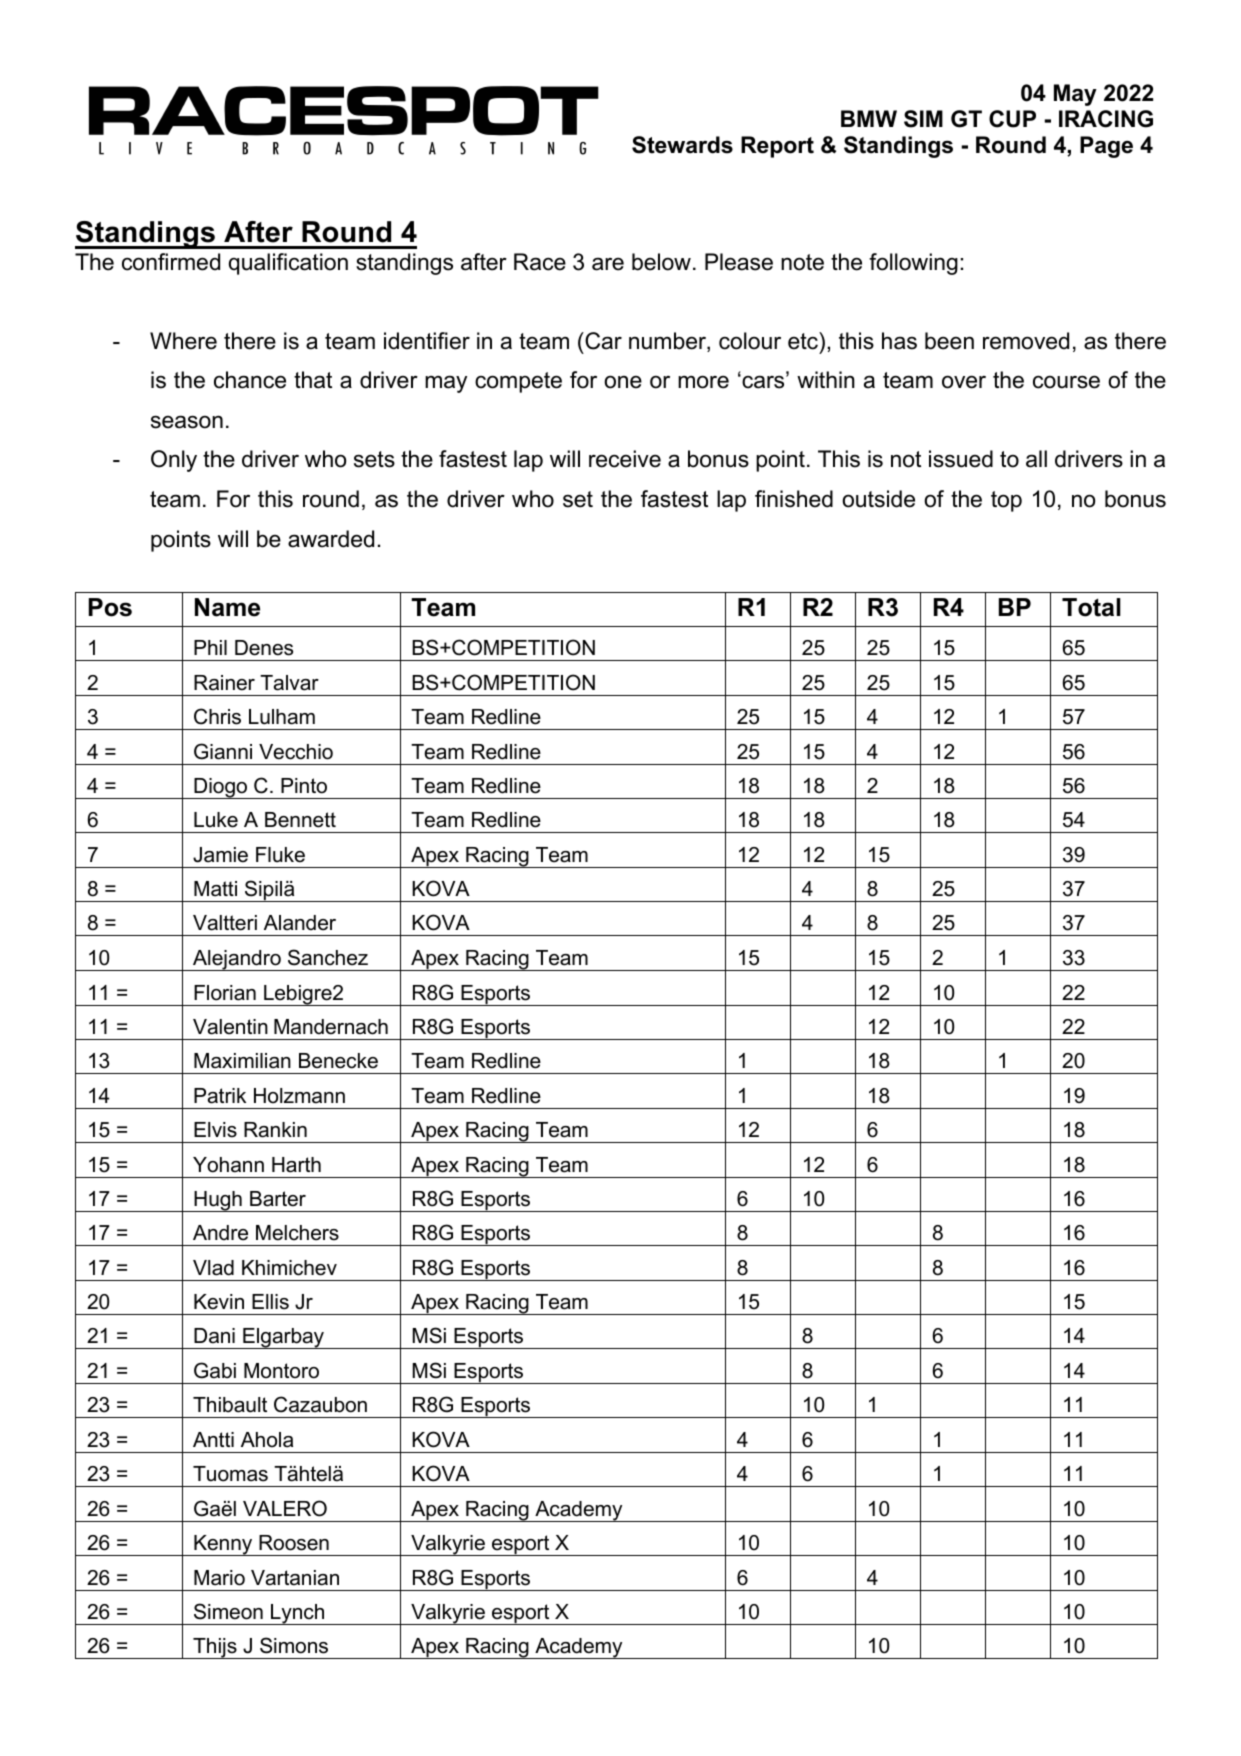 Image resolution: width=1241 pixels, height=1756 pixels. I want to click on Rankin, so click(275, 1130).
